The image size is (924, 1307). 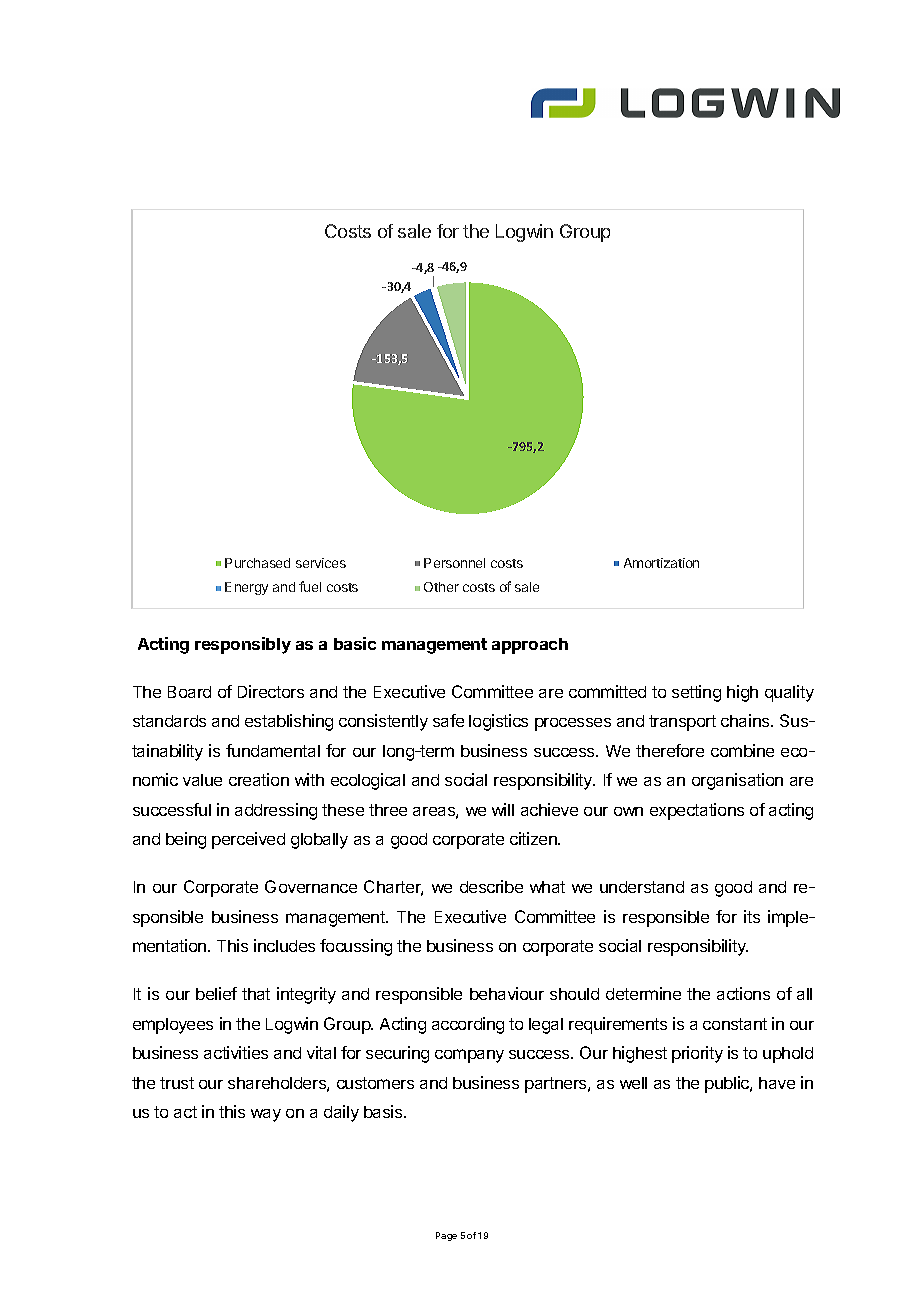 What do you see at coordinates (503, 809) in the image?
I see `will` at bounding box center [503, 809].
